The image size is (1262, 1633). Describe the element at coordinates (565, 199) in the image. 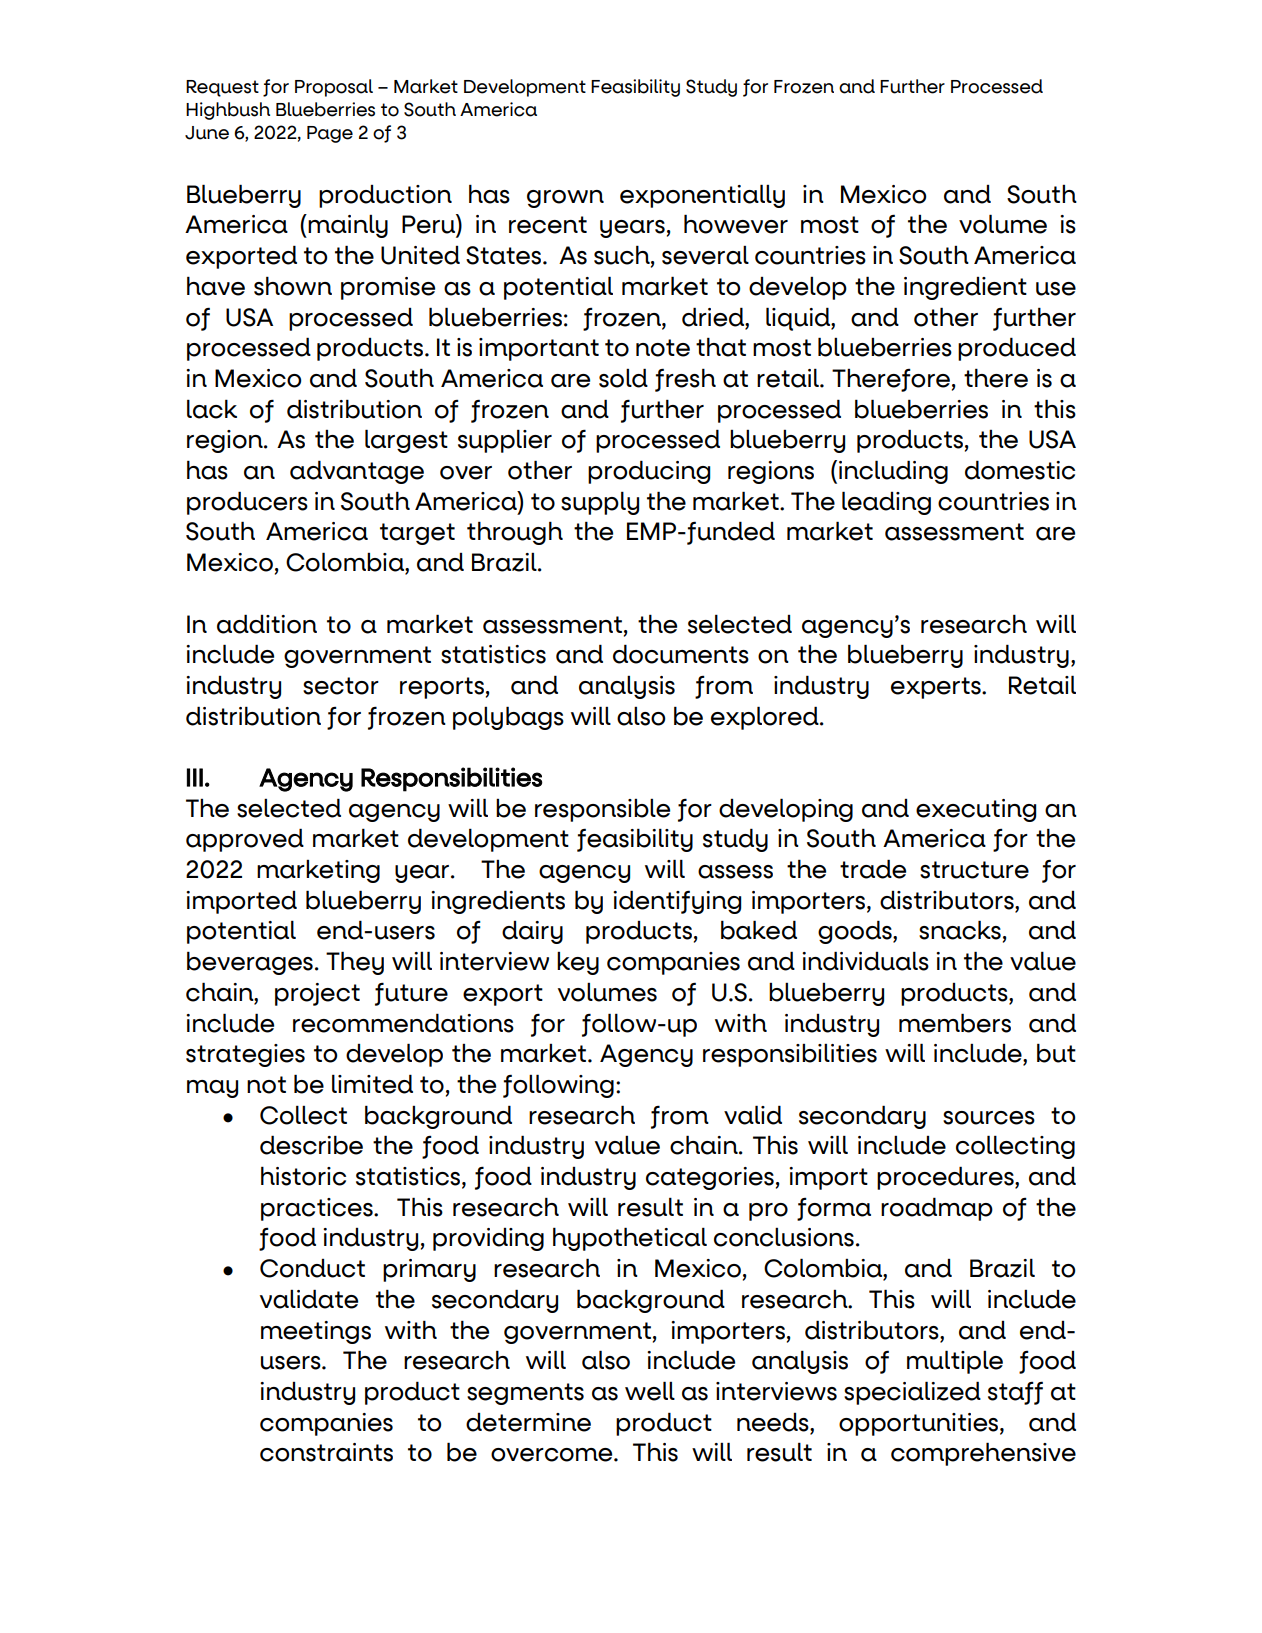

I see `grown` at that location.
